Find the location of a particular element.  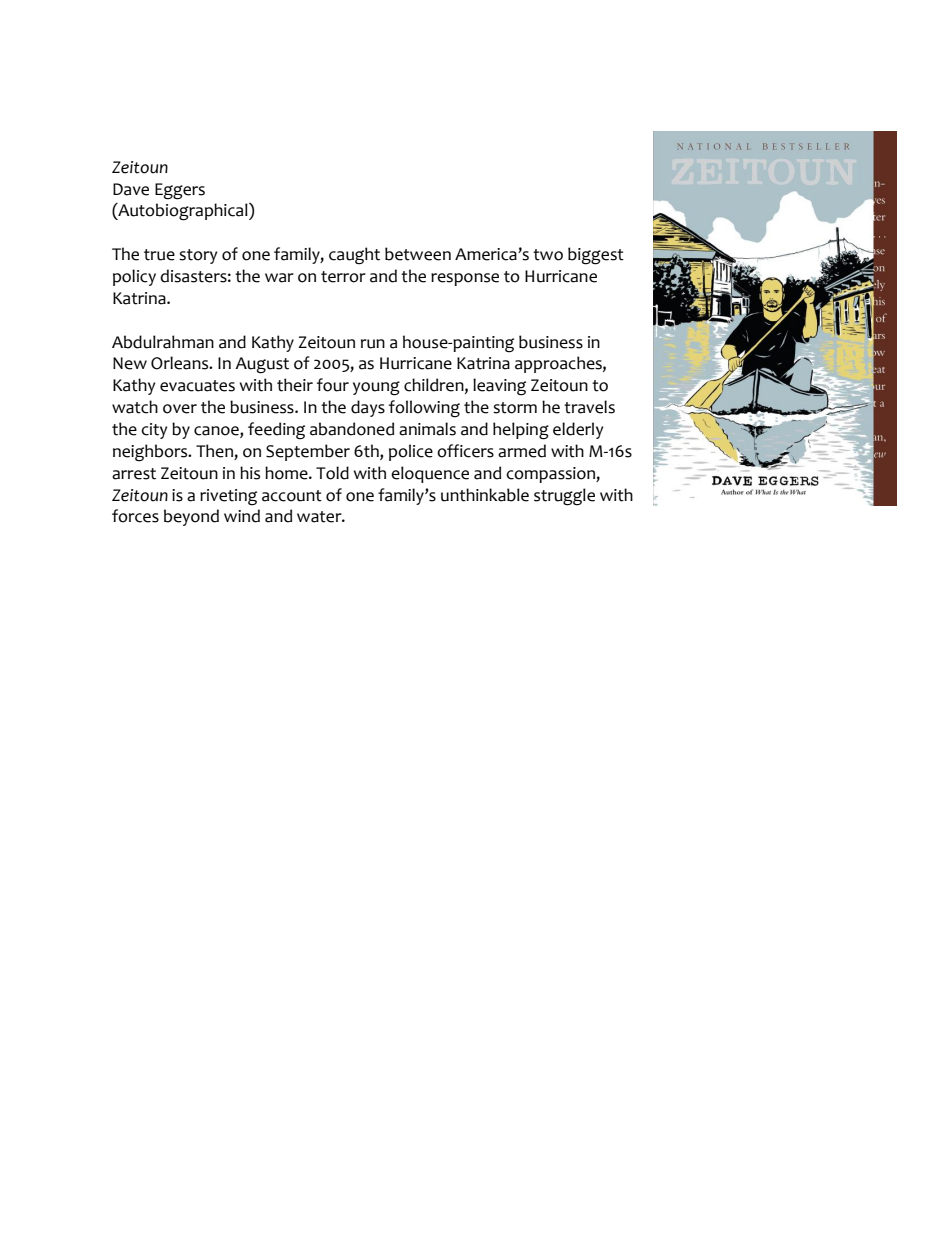

struggle is located at coordinates (564, 497).
